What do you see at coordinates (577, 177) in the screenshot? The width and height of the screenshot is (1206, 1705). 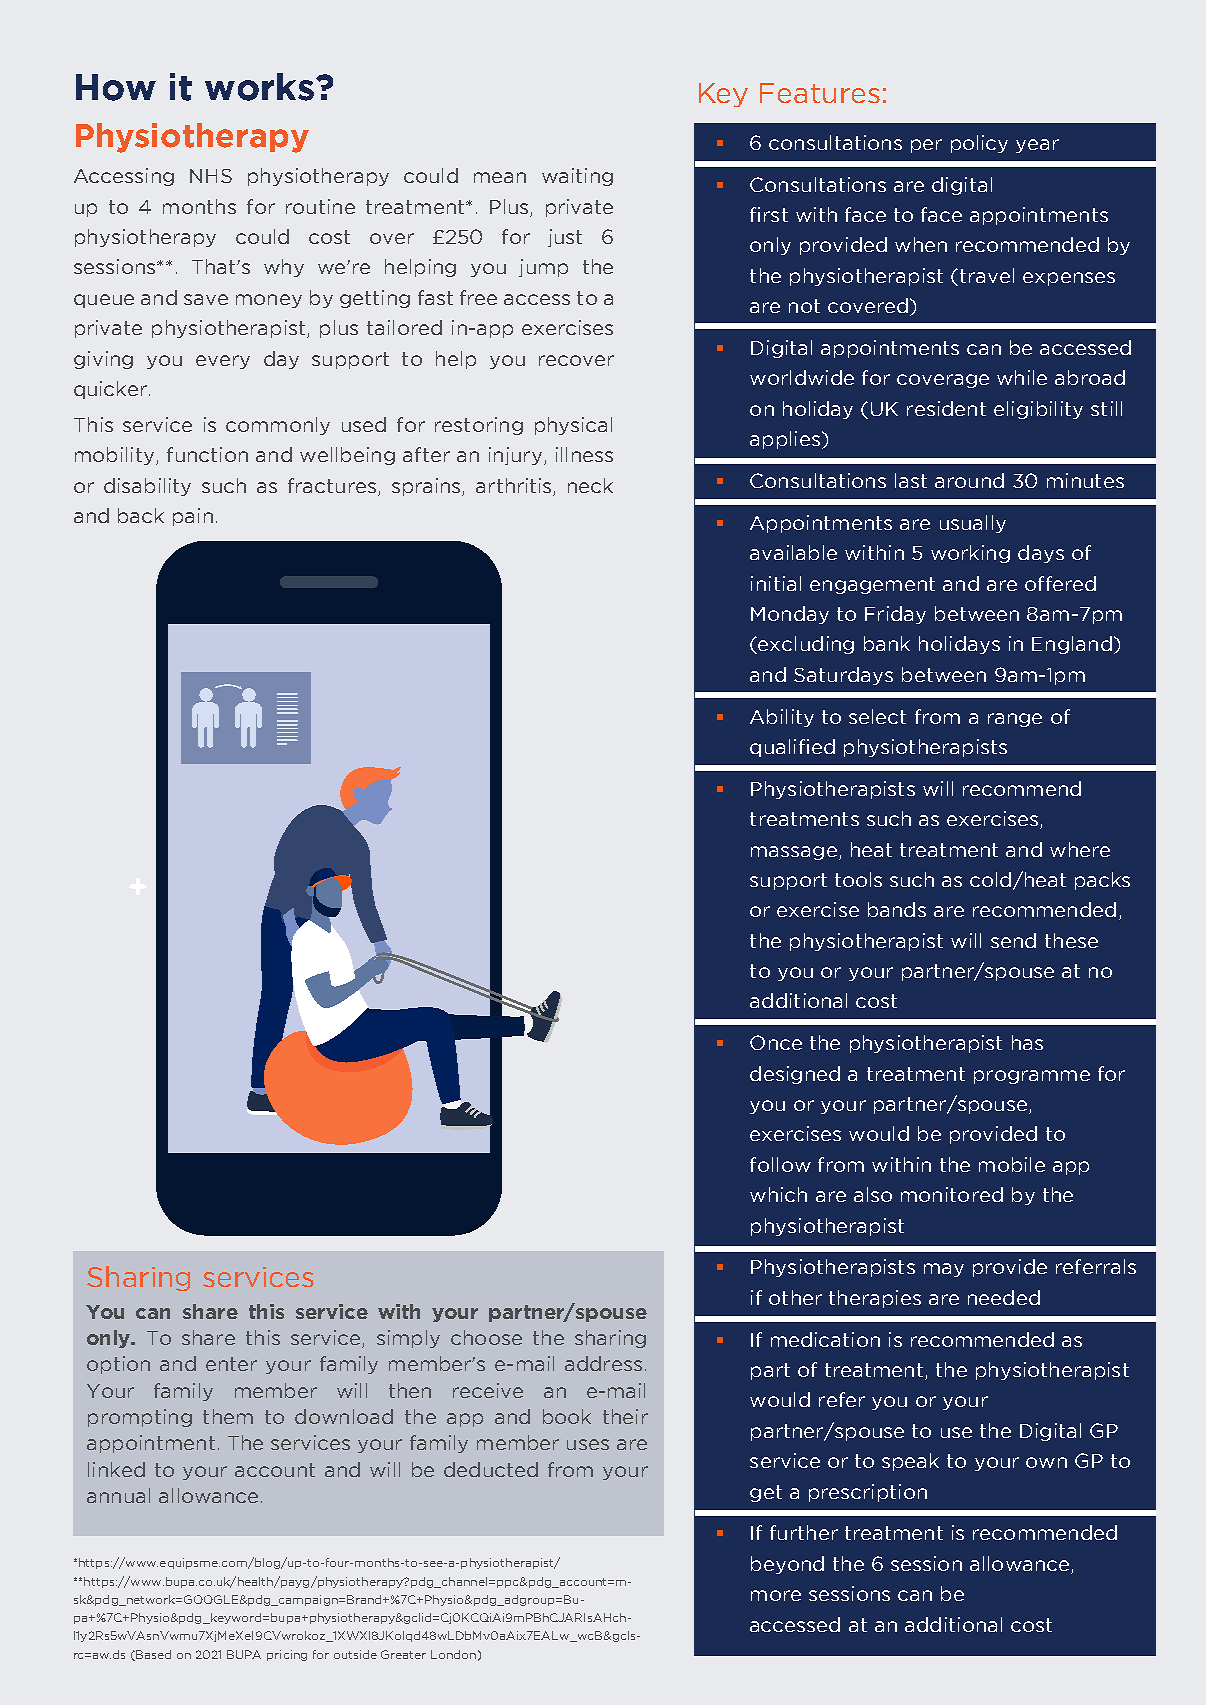 I see `waiting` at bounding box center [577, 177].
